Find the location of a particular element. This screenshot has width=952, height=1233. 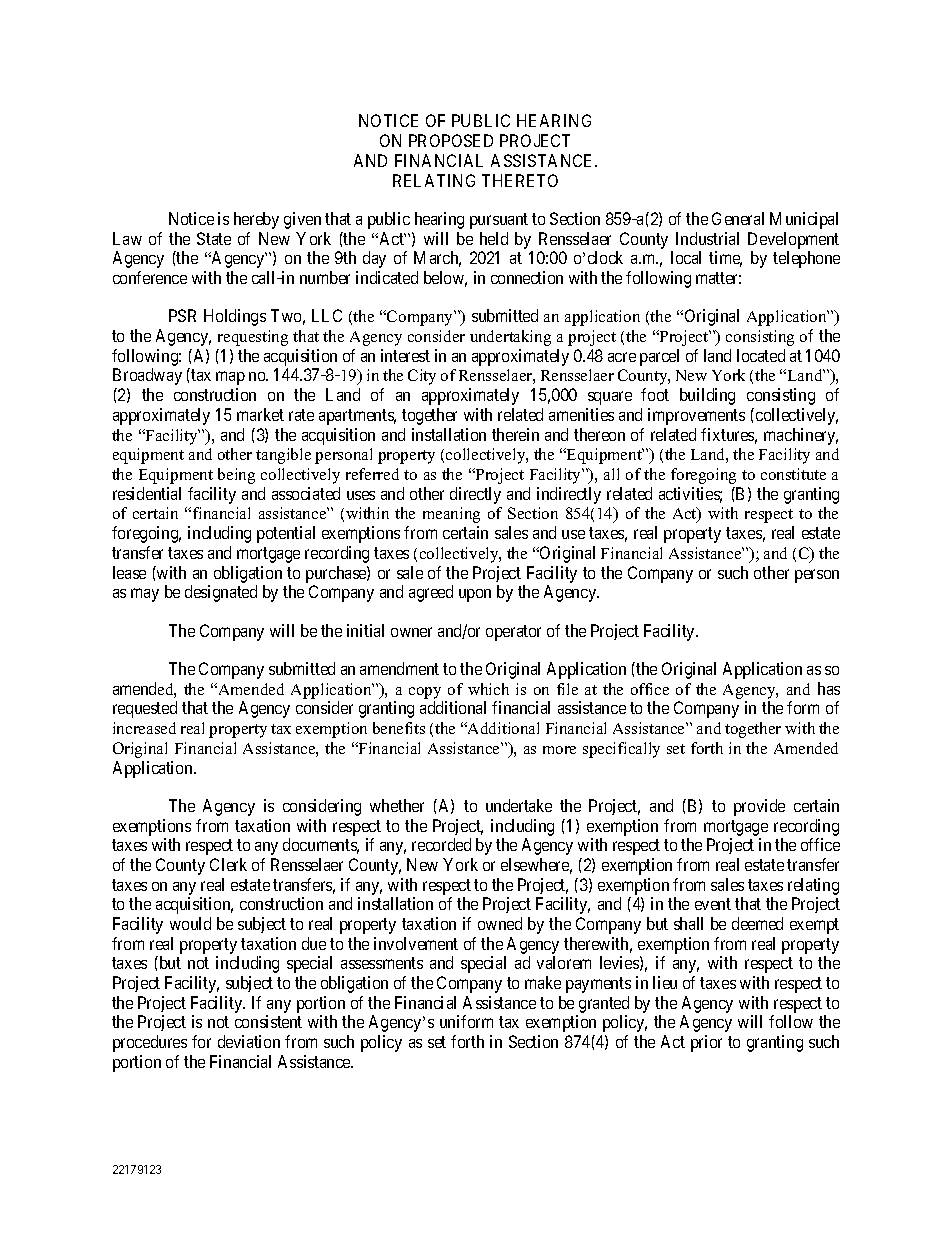

upon is located at coordinates (475, 595).
